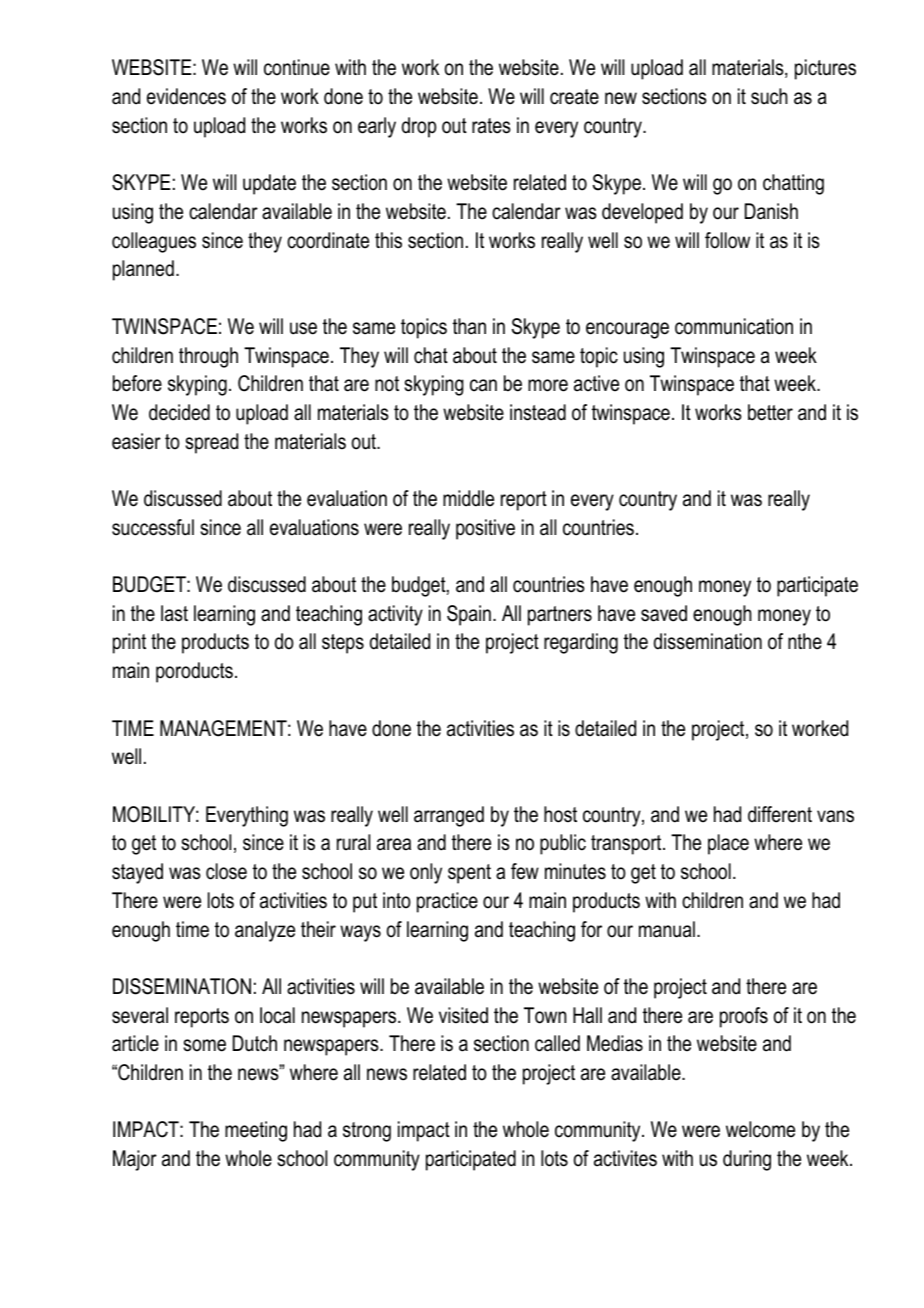 The height and width of the image is (1308, 924). I want to click on evidences, so click(186, 96).
